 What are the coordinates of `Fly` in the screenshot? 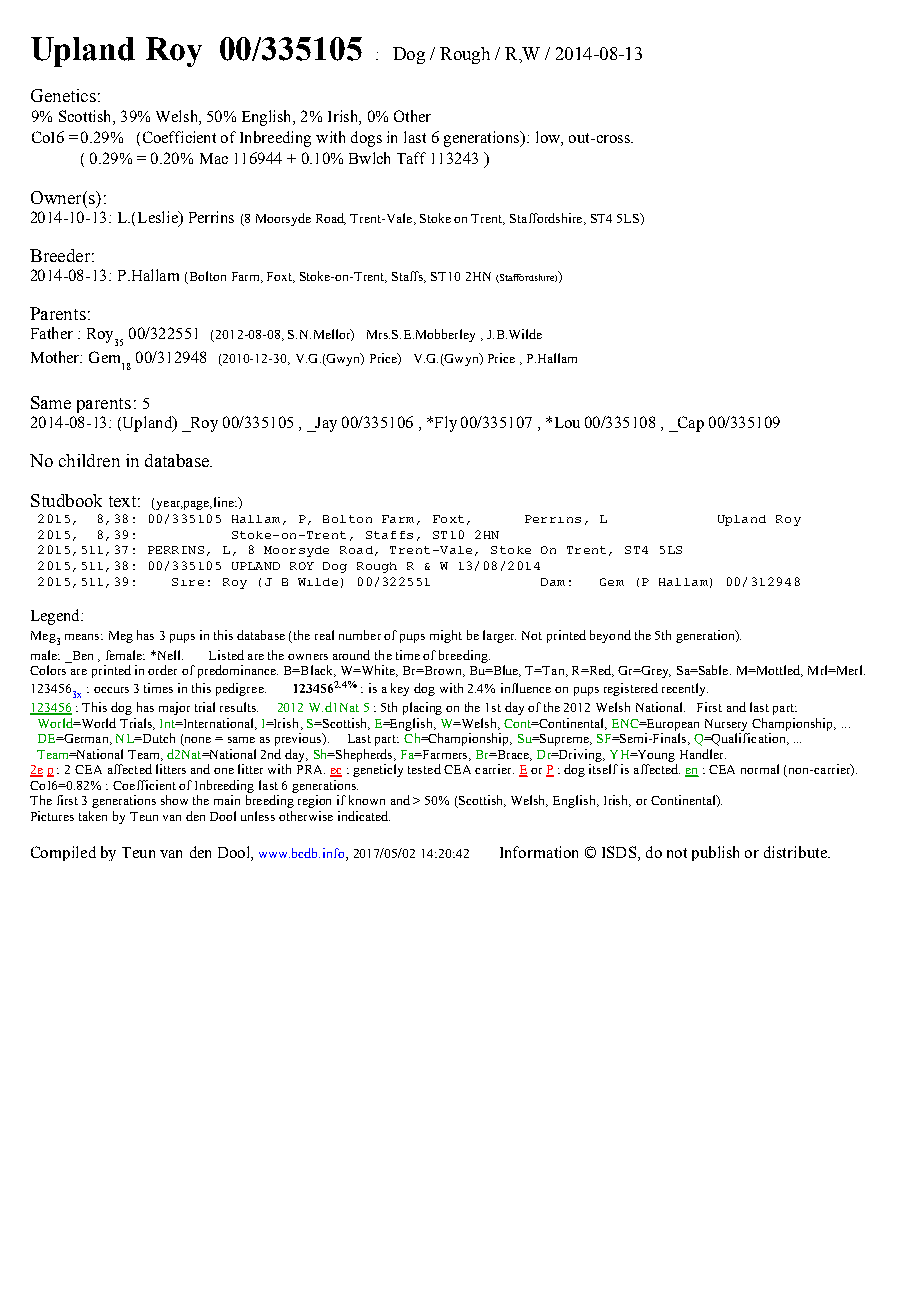 It's located at (444, 424).
